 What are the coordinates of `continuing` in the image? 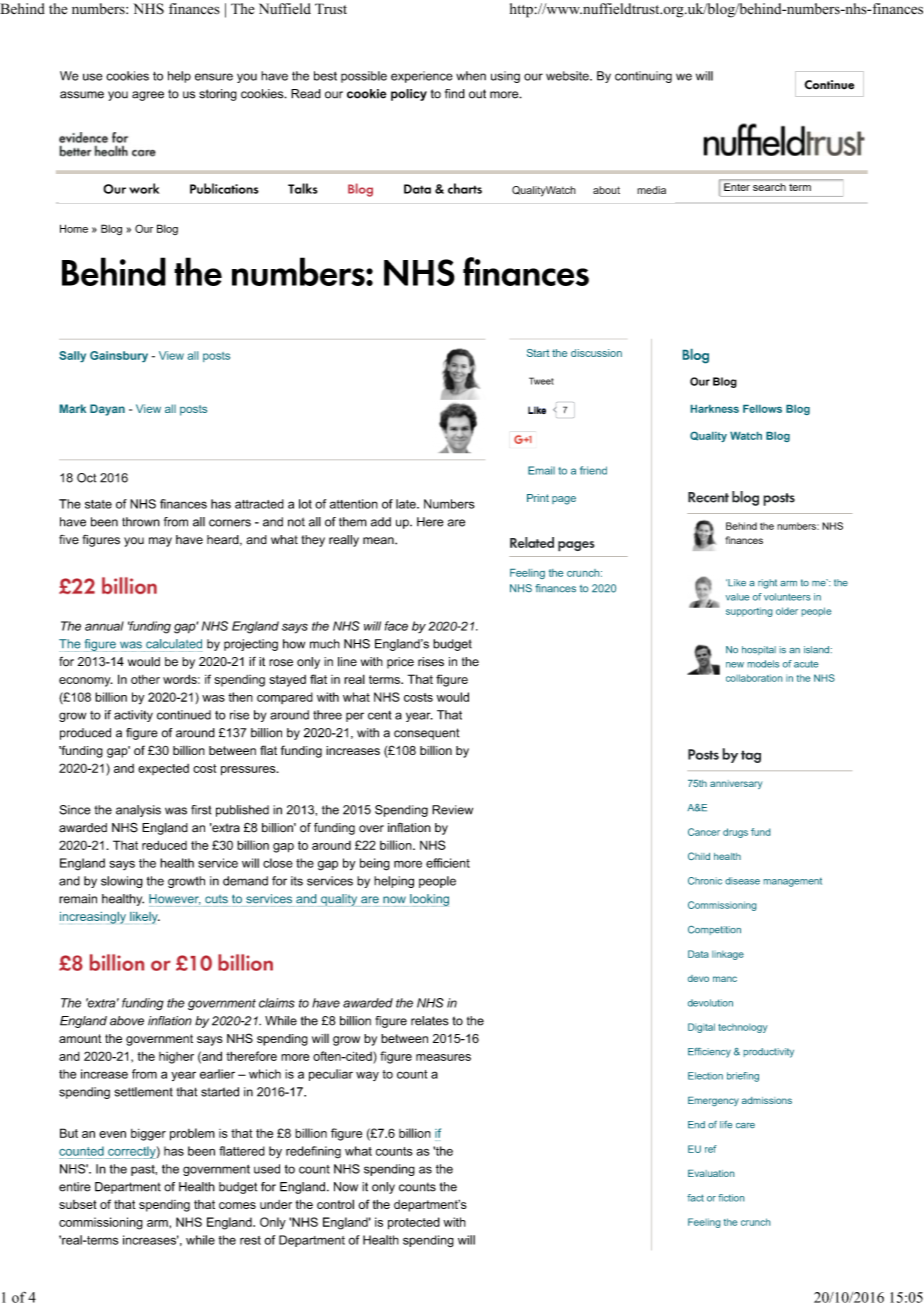 It's located at (643, 77).
